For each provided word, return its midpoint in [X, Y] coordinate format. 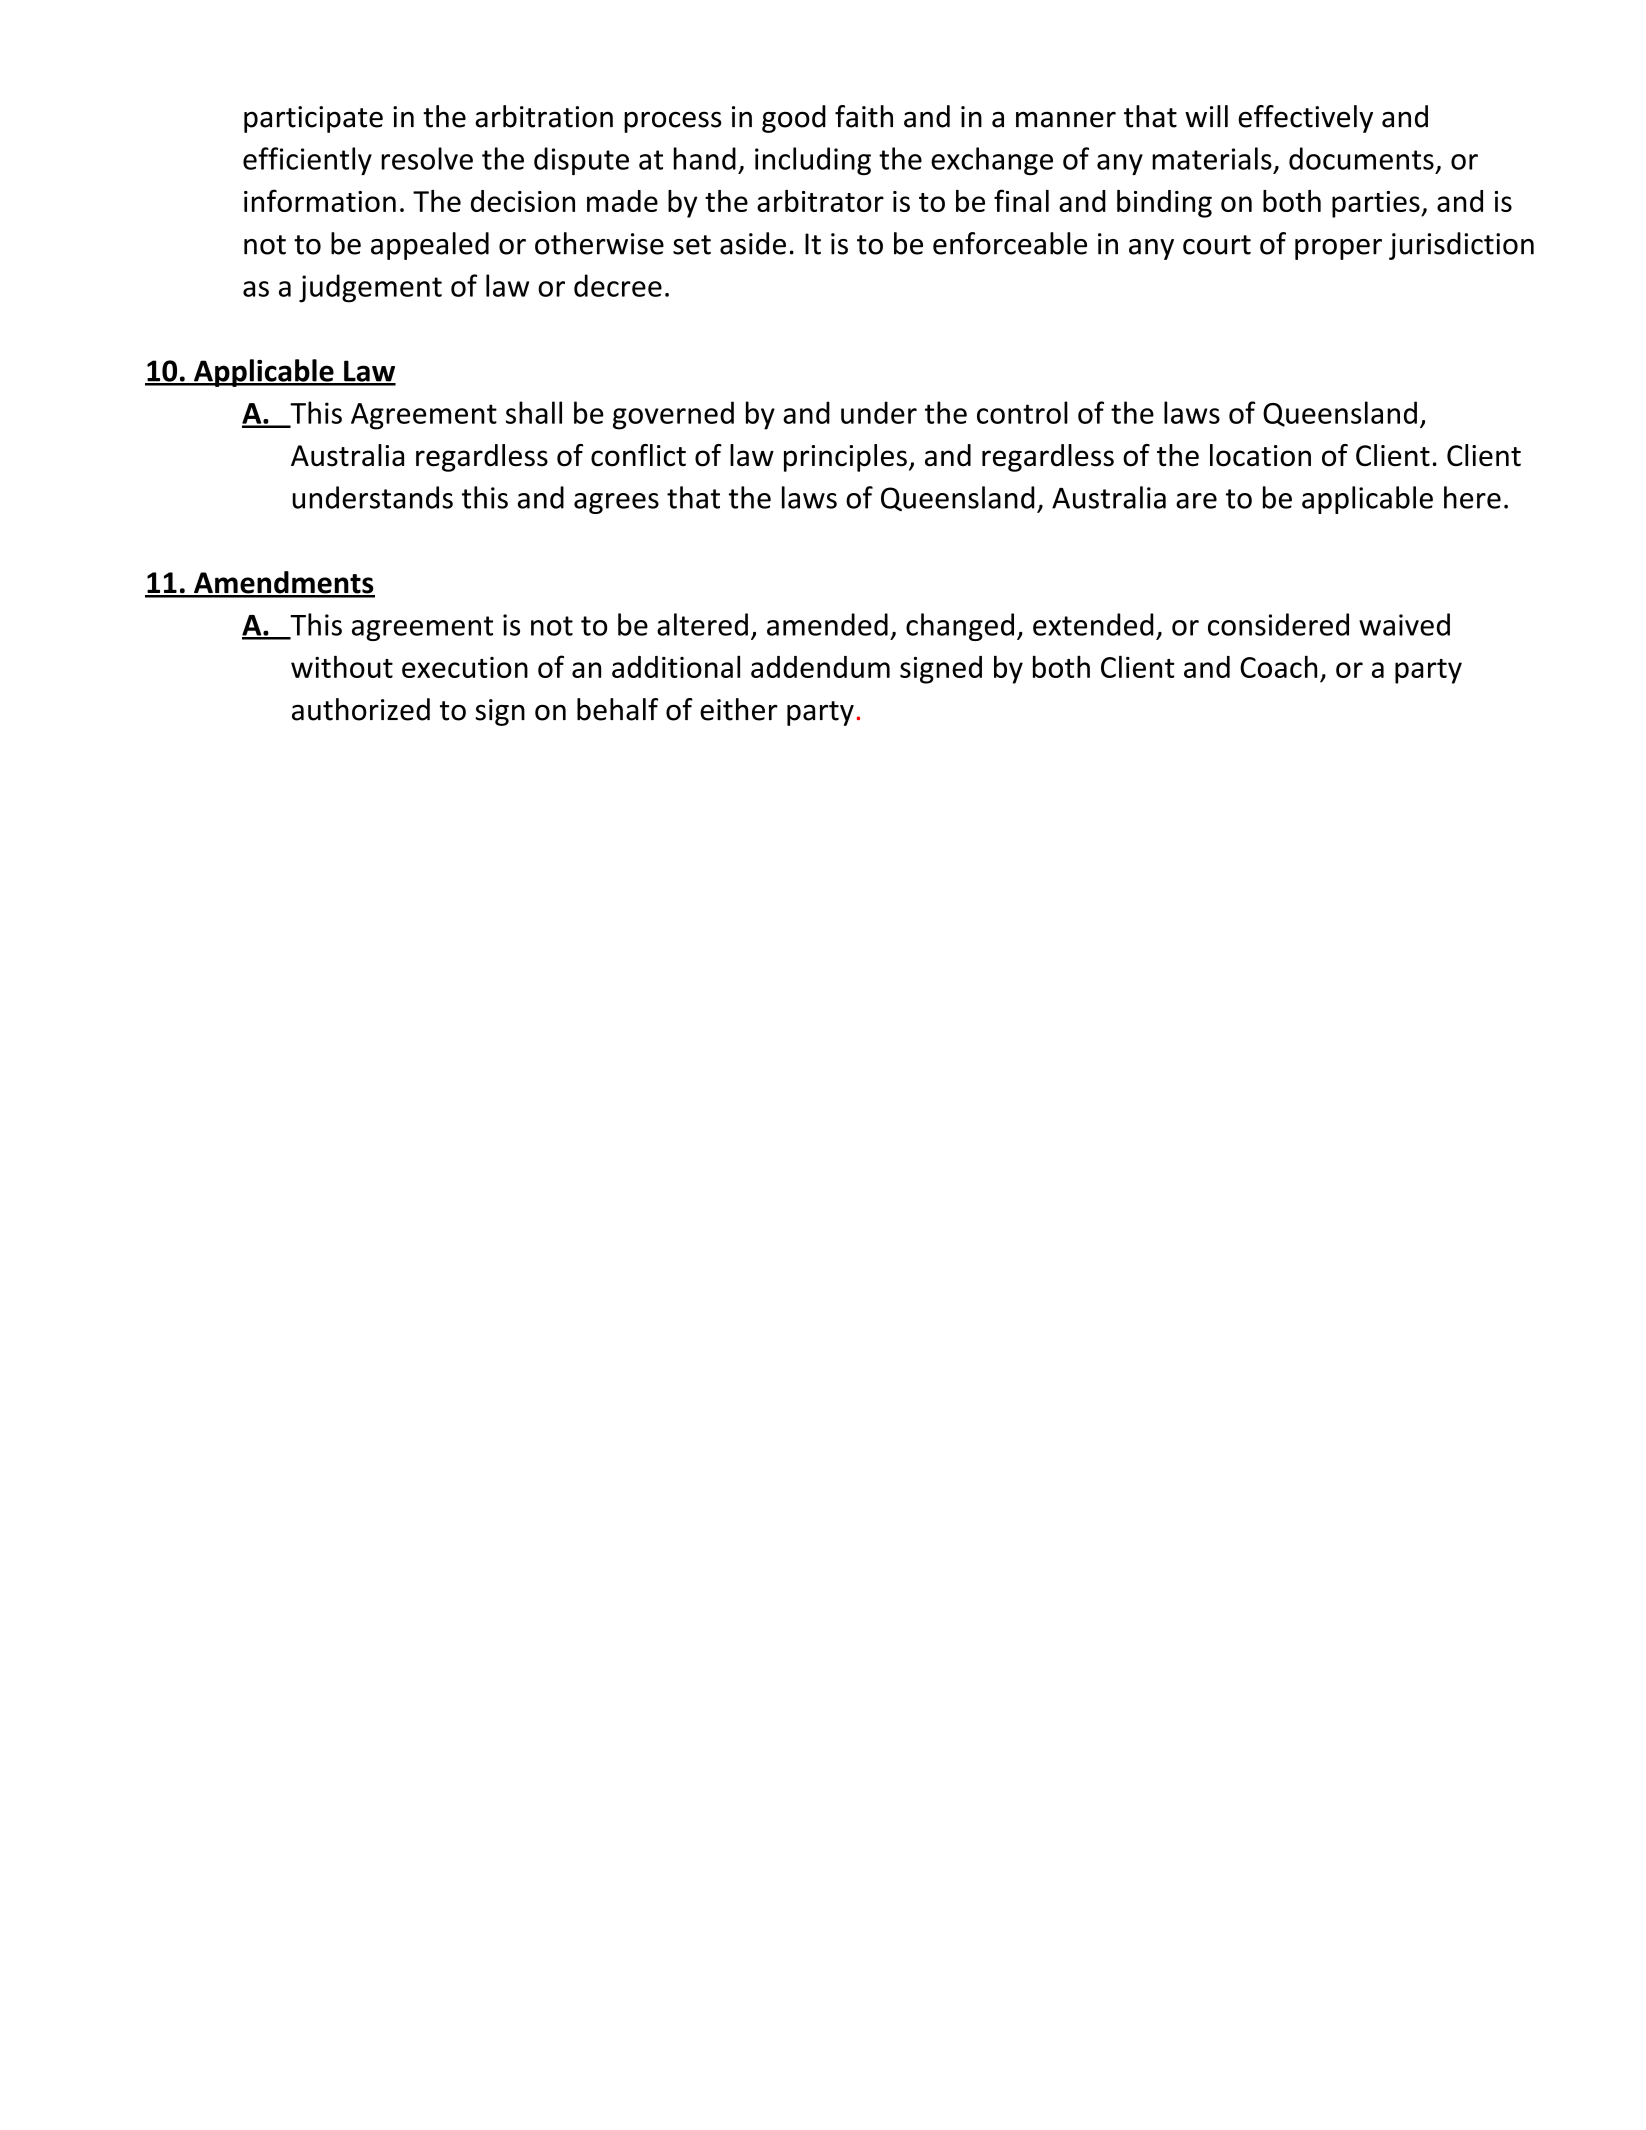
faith [864, 116]
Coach [1278, 666]
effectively [1305, 119]
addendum [820, 667]
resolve [427, 158]
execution [465, 667]
